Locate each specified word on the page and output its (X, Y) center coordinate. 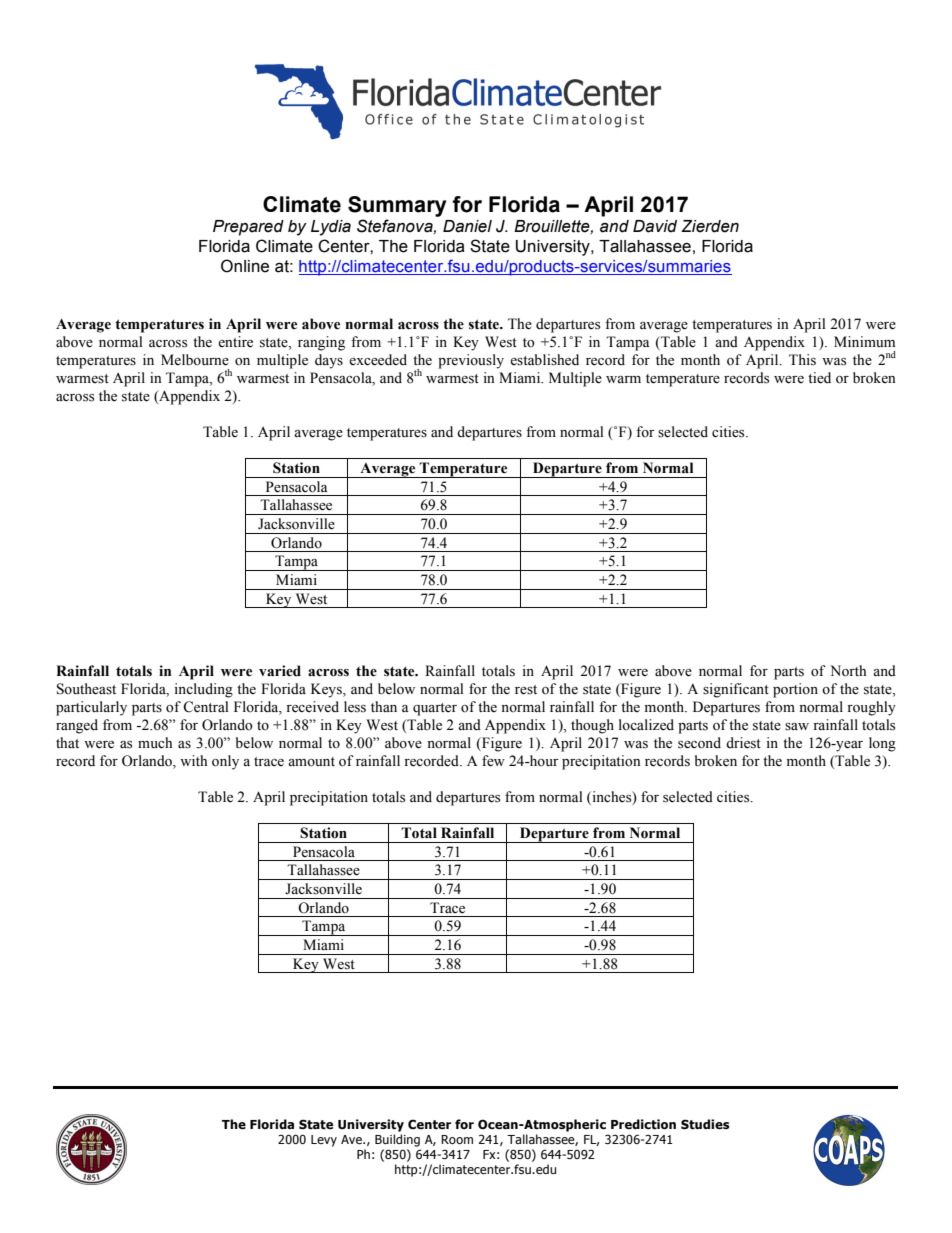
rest (526, 690)
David (655, 226)
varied (280, 671)
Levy (324, 1141)
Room (457, 1139)
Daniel (467, 226)
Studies (705, 1124)
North (848, 671)
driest (743, 743)
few (493, 761)
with (193, 760)
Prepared (248, 228)
